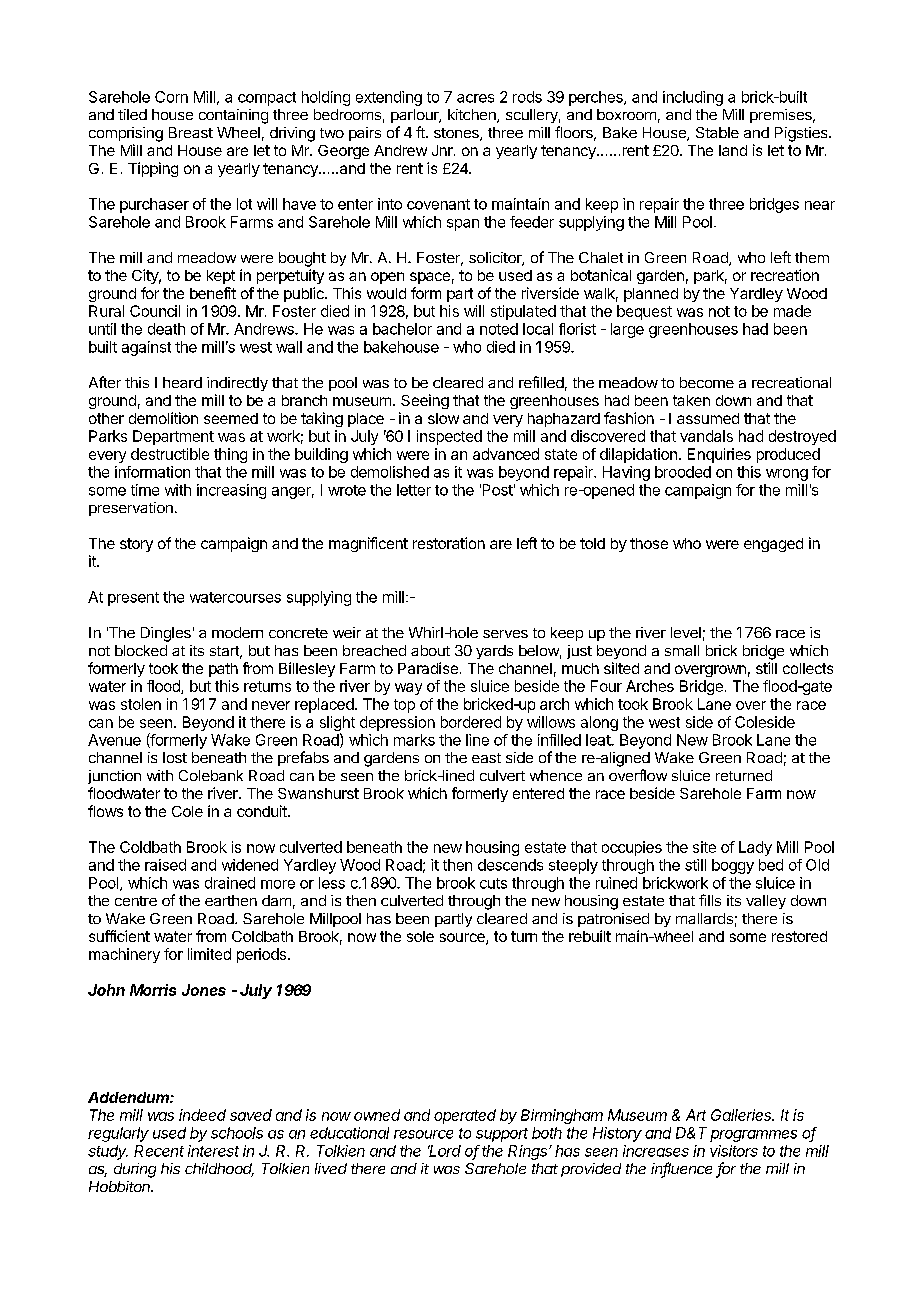 This image has width=924, height=1308. Describe the element at coordinates (449, 437) in the image. I see `inspected` at that location.
